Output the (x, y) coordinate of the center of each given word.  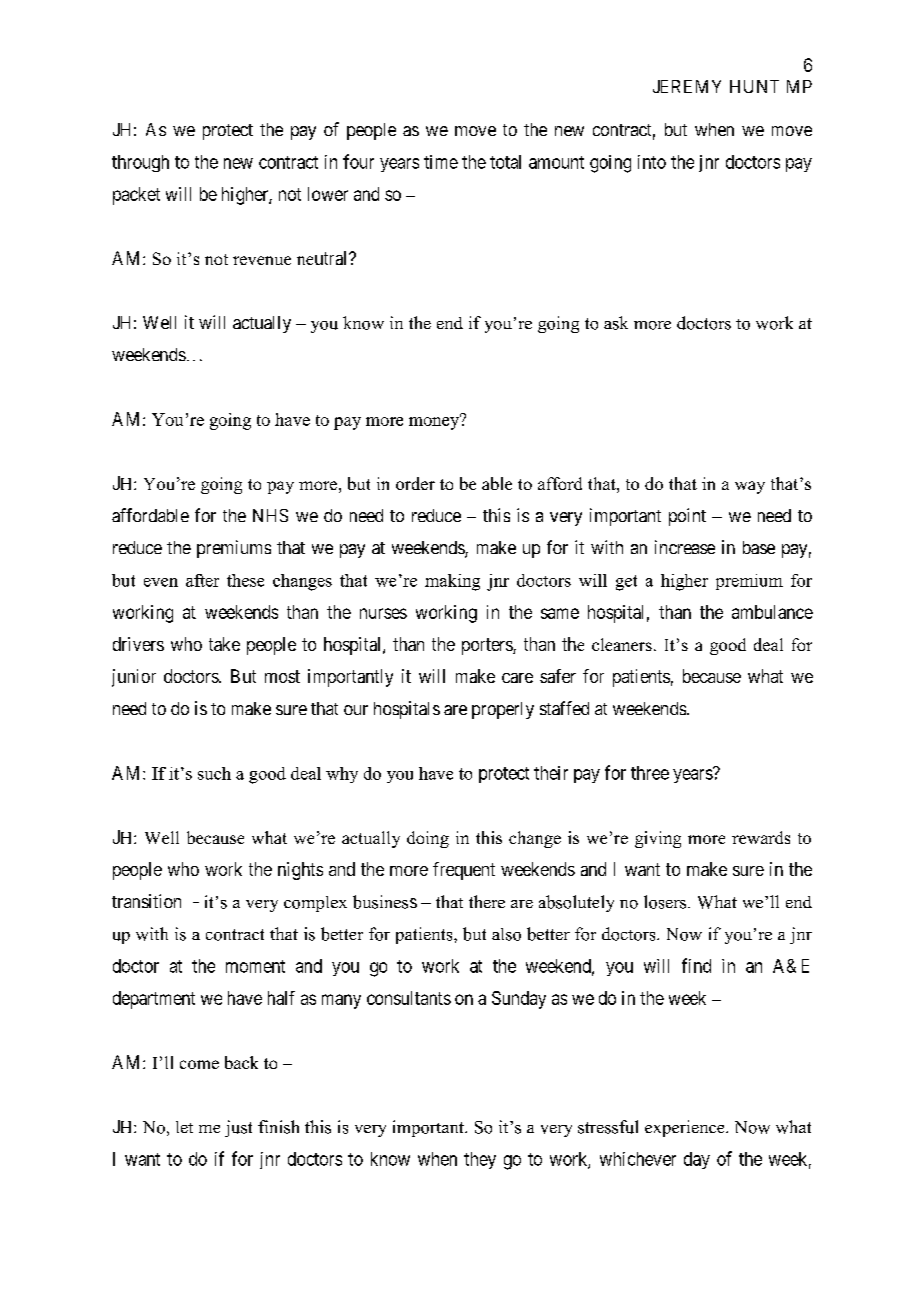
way (750, 487)
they (480, 1160)
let (184, 1127)
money (435, 422)
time (441, 162)
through (140, 163)
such (214, 773)
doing (428, 839)
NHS (270, 515)
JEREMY (687, 86)
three (650, 773)
